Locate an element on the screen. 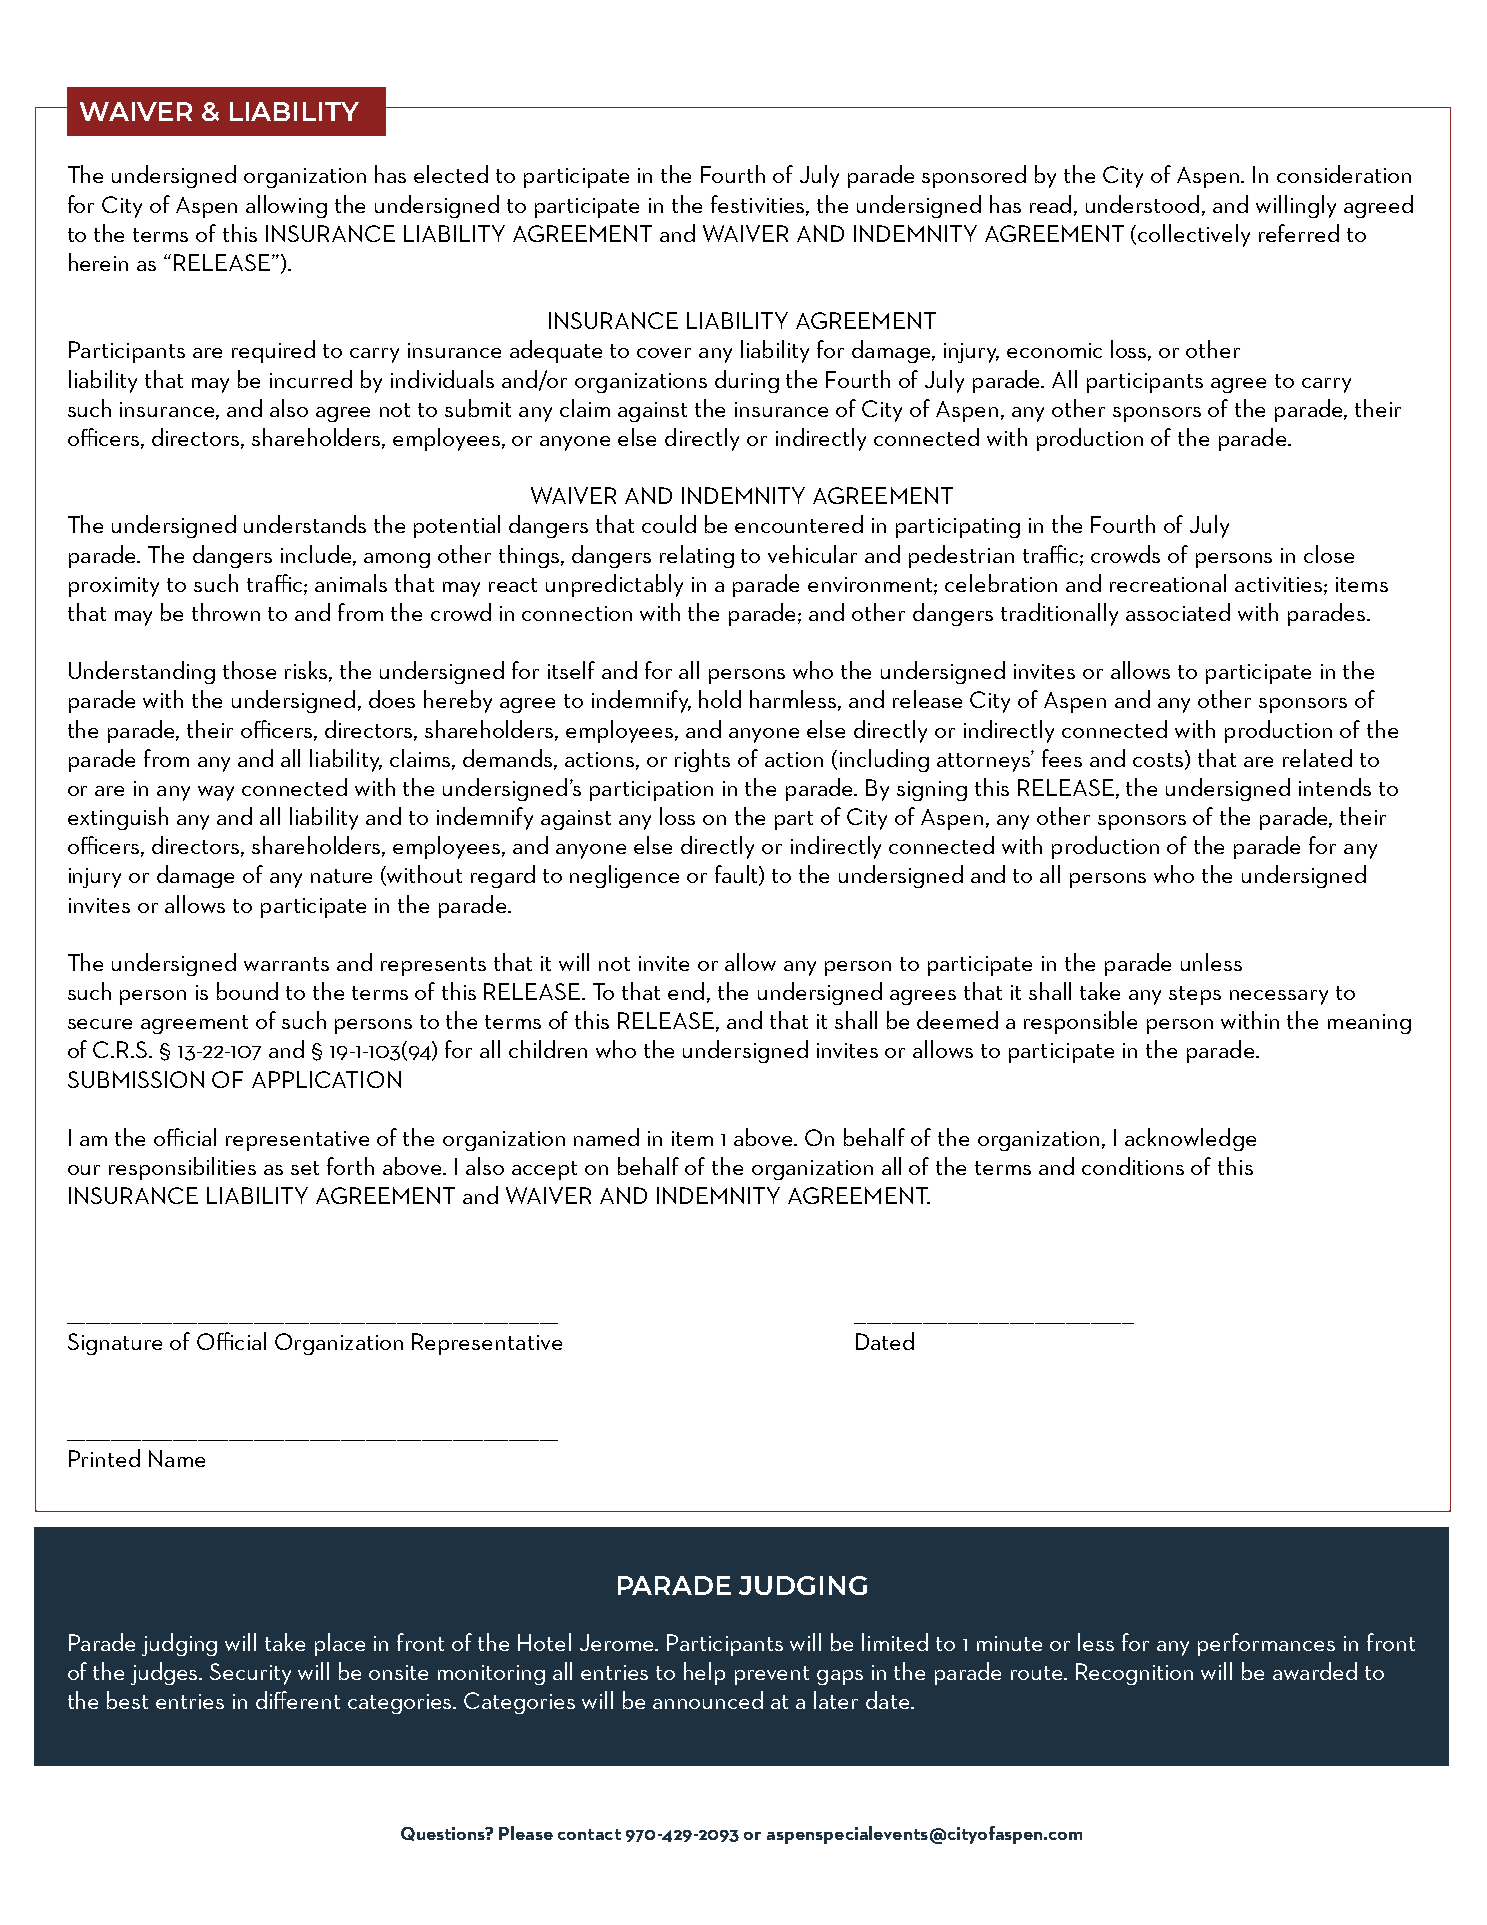 This screenshot has width=1487, height=1925. understands is located at coordinates (305, 524).
